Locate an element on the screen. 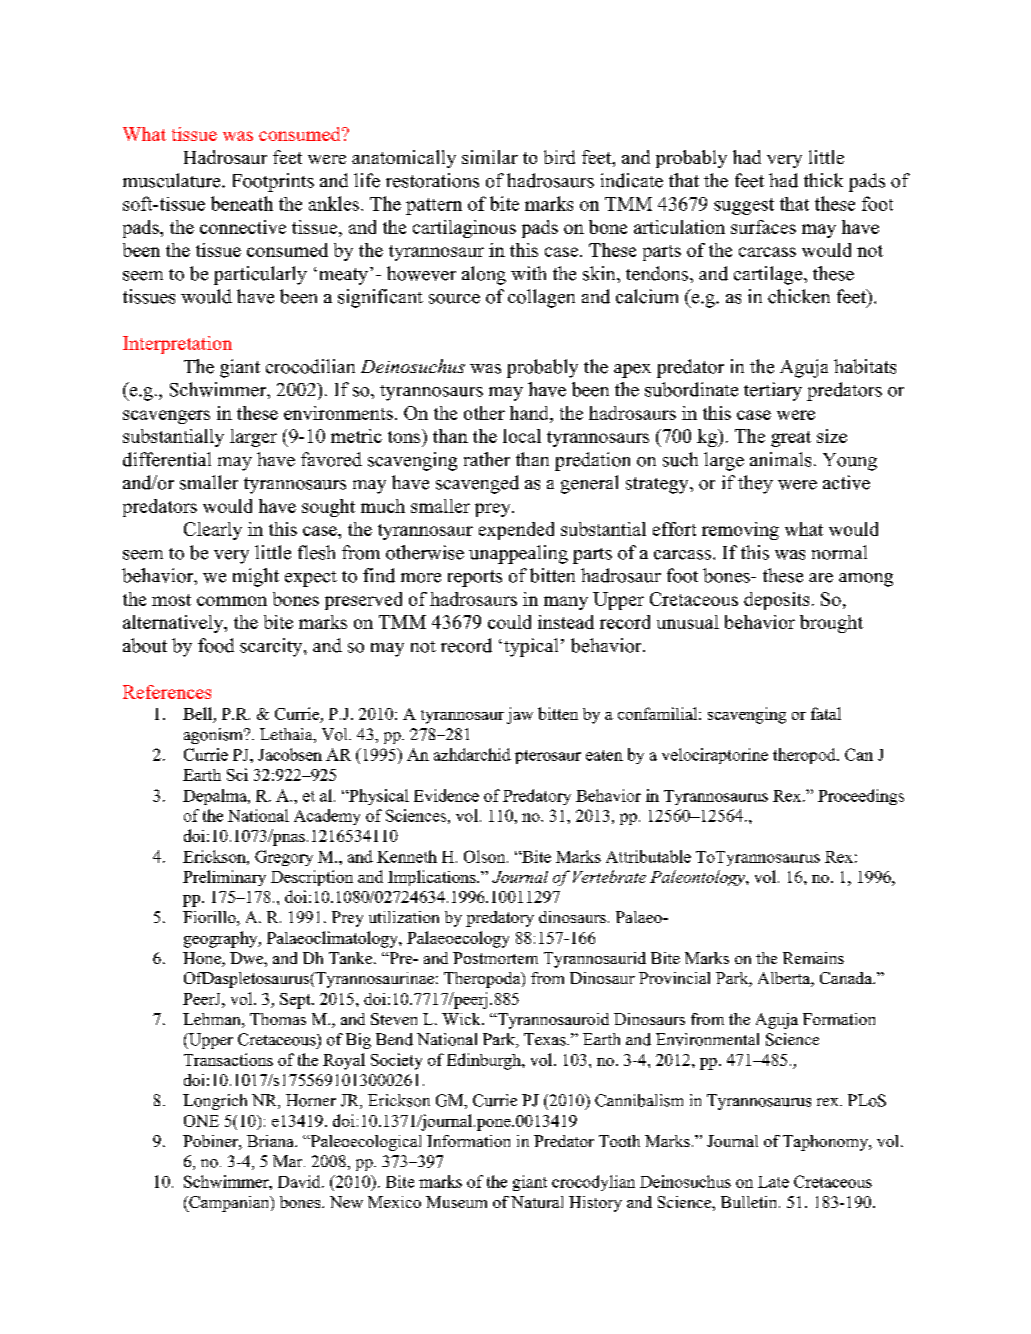  Briana is located at coordinates (271, 1141).
